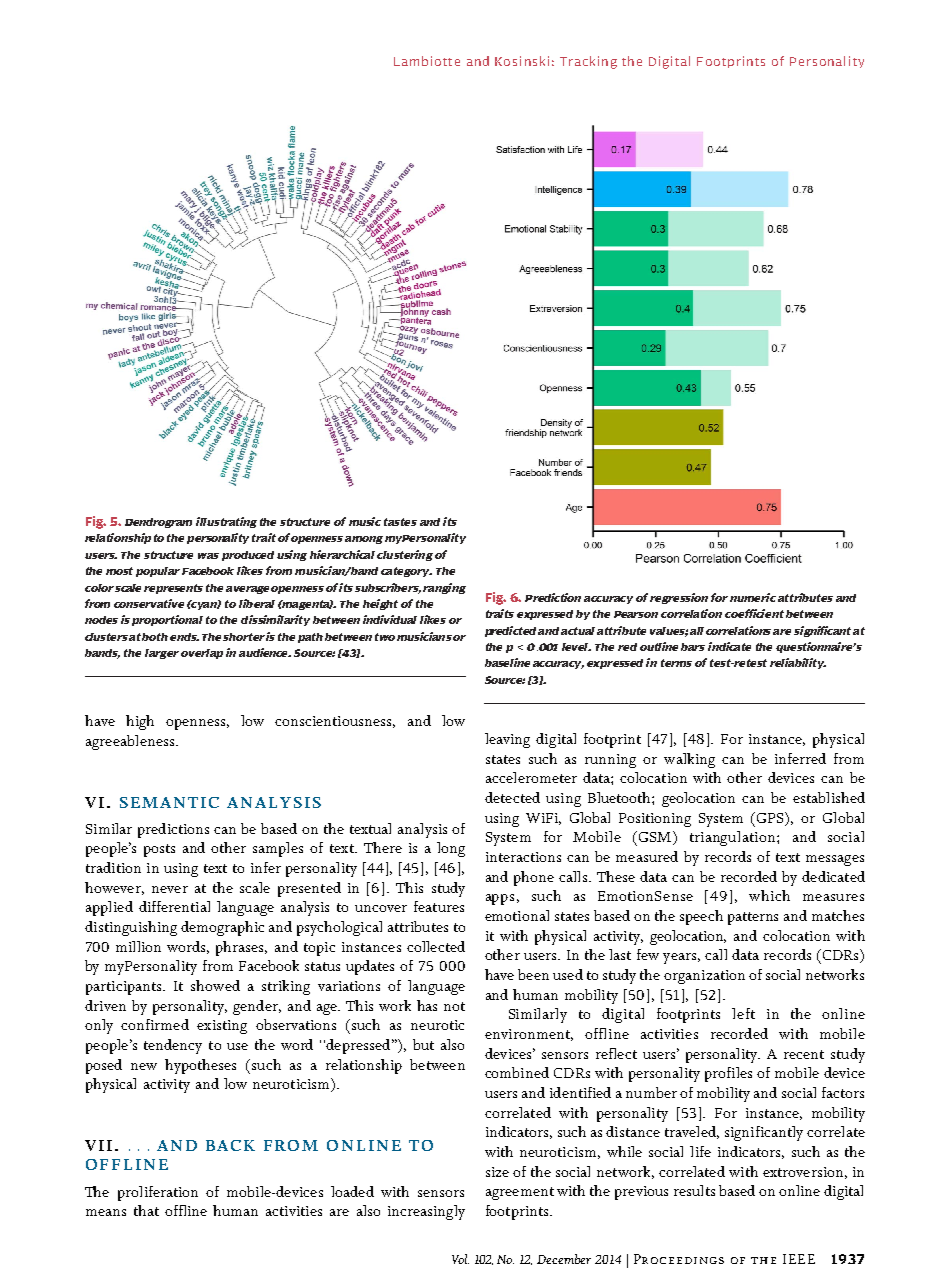  I want to click on high, so click(140, 722).
